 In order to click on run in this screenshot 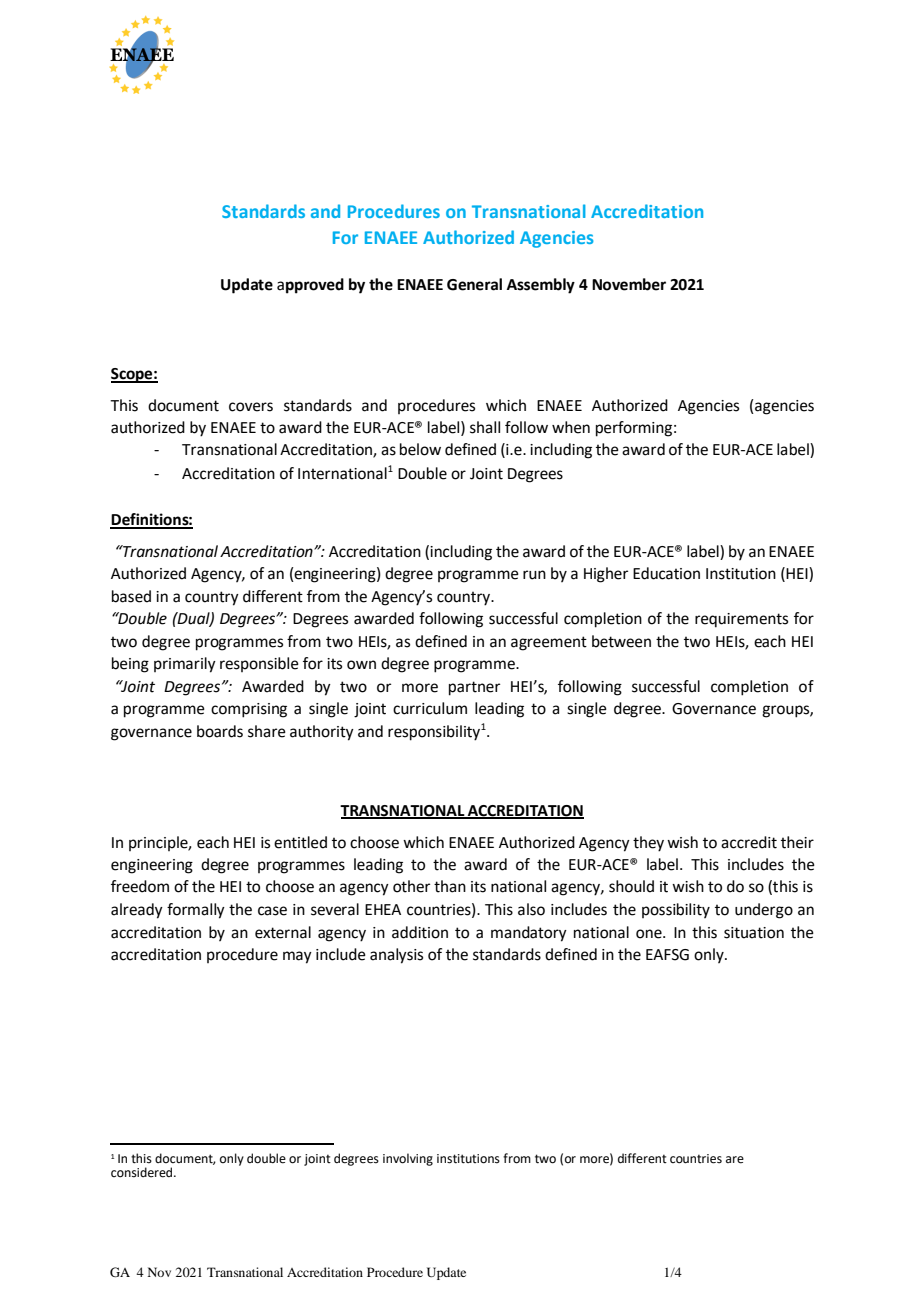, I will do `click(534, 575)`.
